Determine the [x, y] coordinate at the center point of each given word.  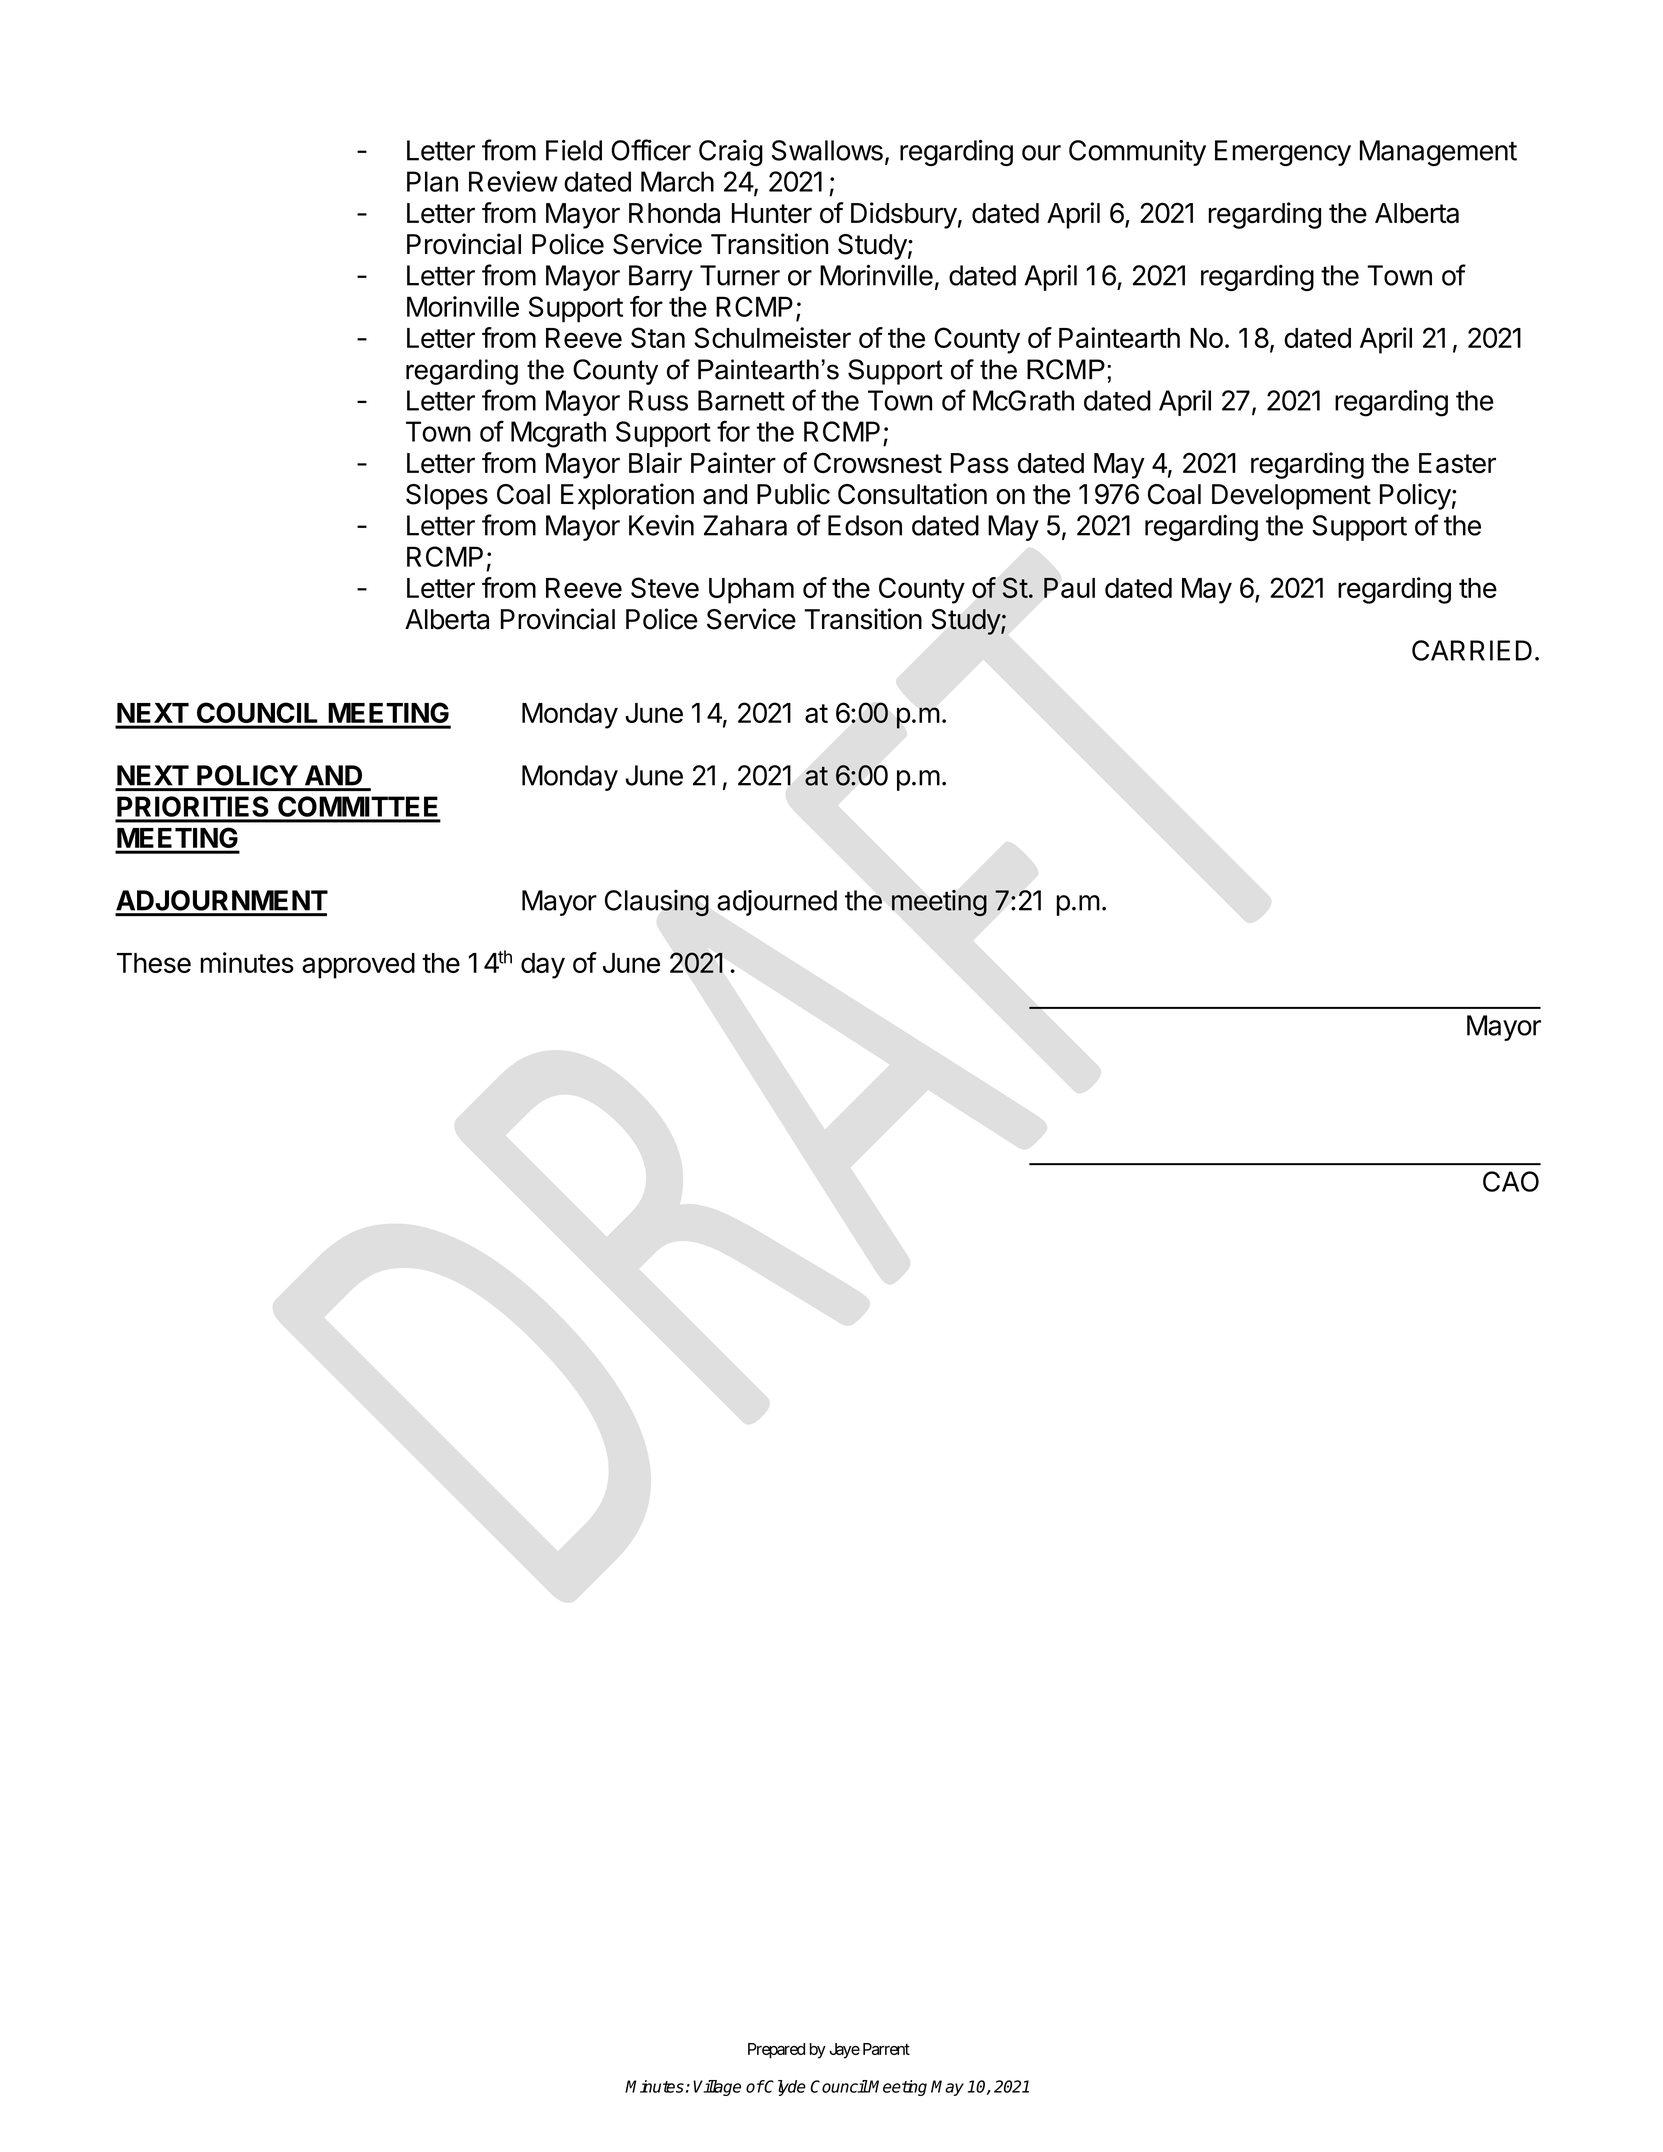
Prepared [776, 2051]
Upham [751, 591]
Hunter [772, 213]
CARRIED [1472, 650]
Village [717, 2088]
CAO [1511, 1181]
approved [358, 966]
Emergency [1283, 153]
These [154, 963]
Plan [432, 181]
